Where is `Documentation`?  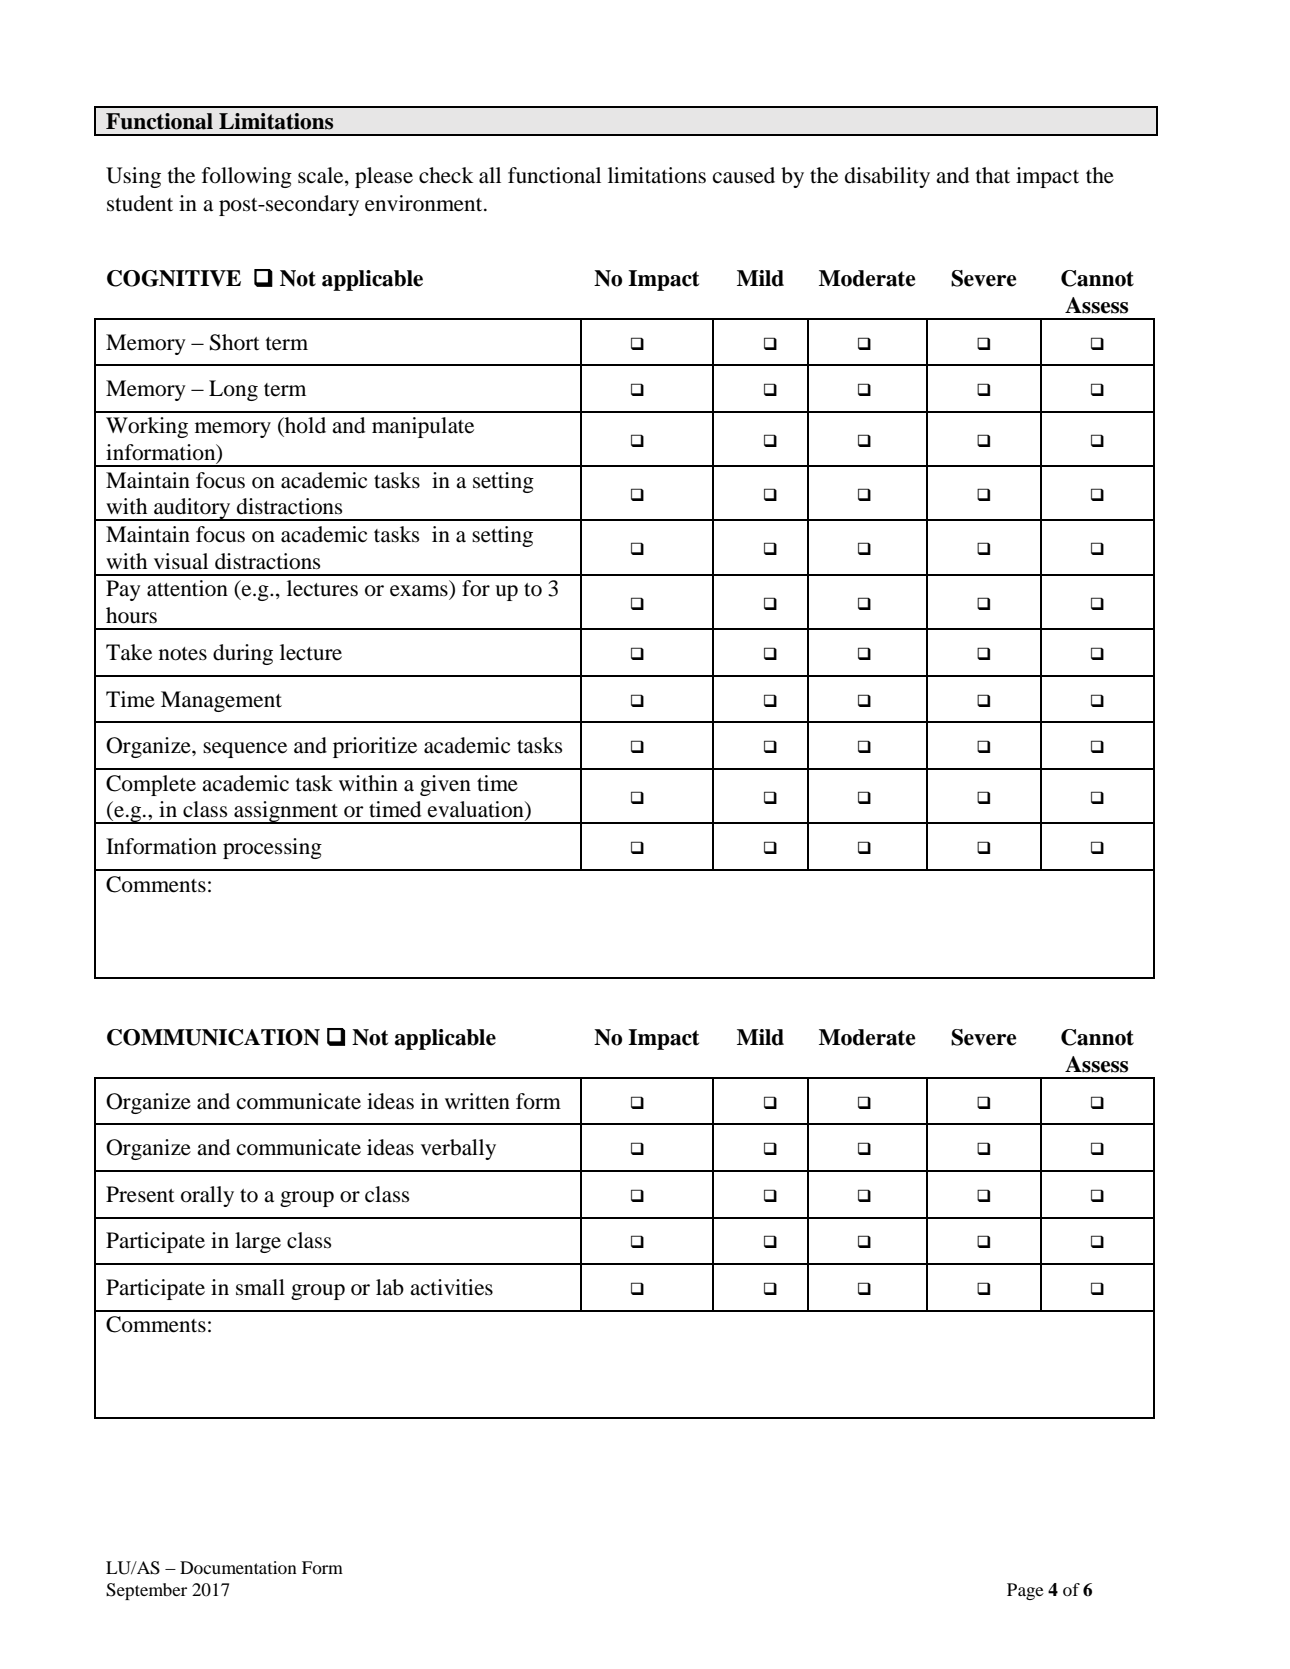 Documentation is located at coordinates (238, 1567).
